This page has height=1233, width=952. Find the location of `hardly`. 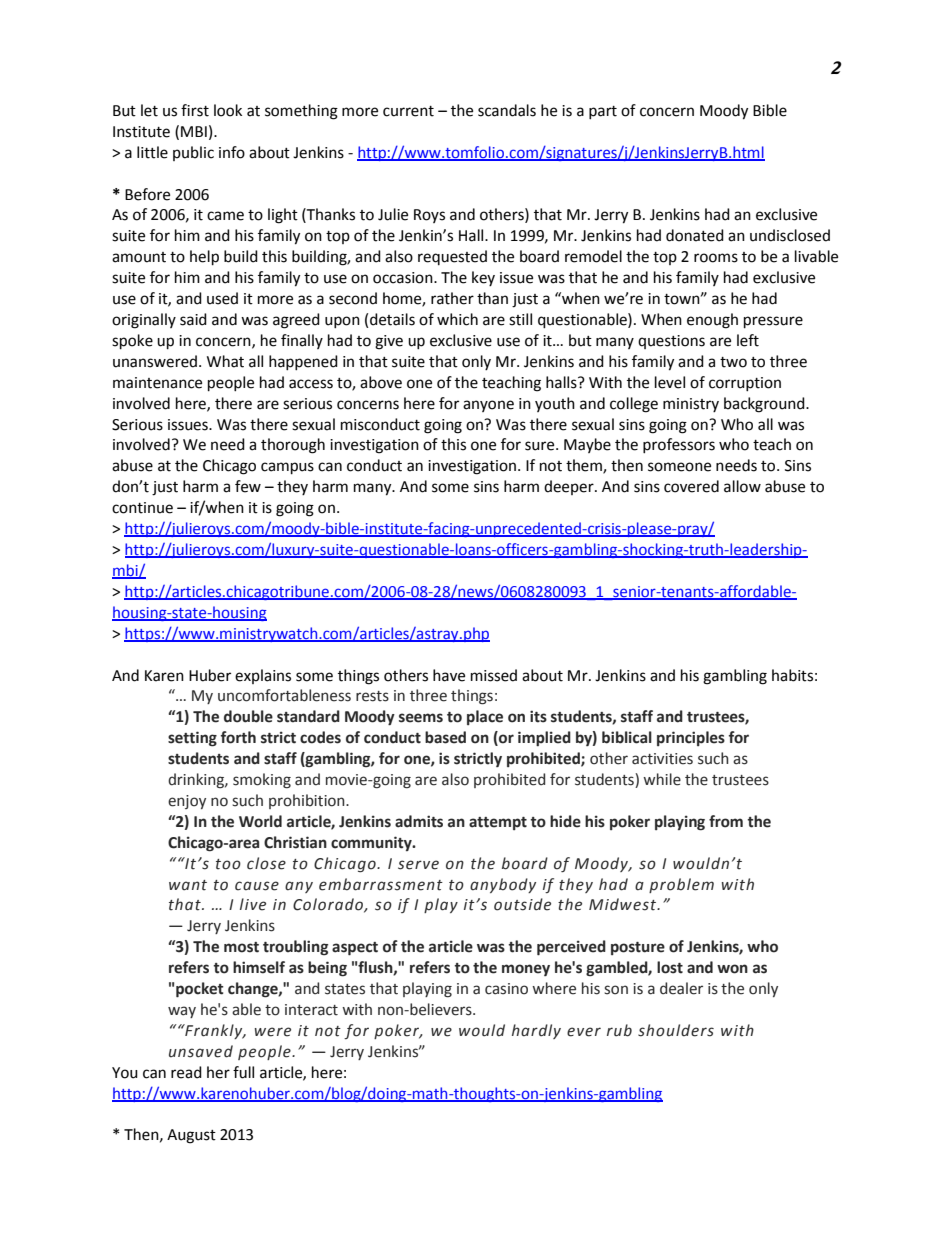

hardly is located at coordinates (536, 1031).
